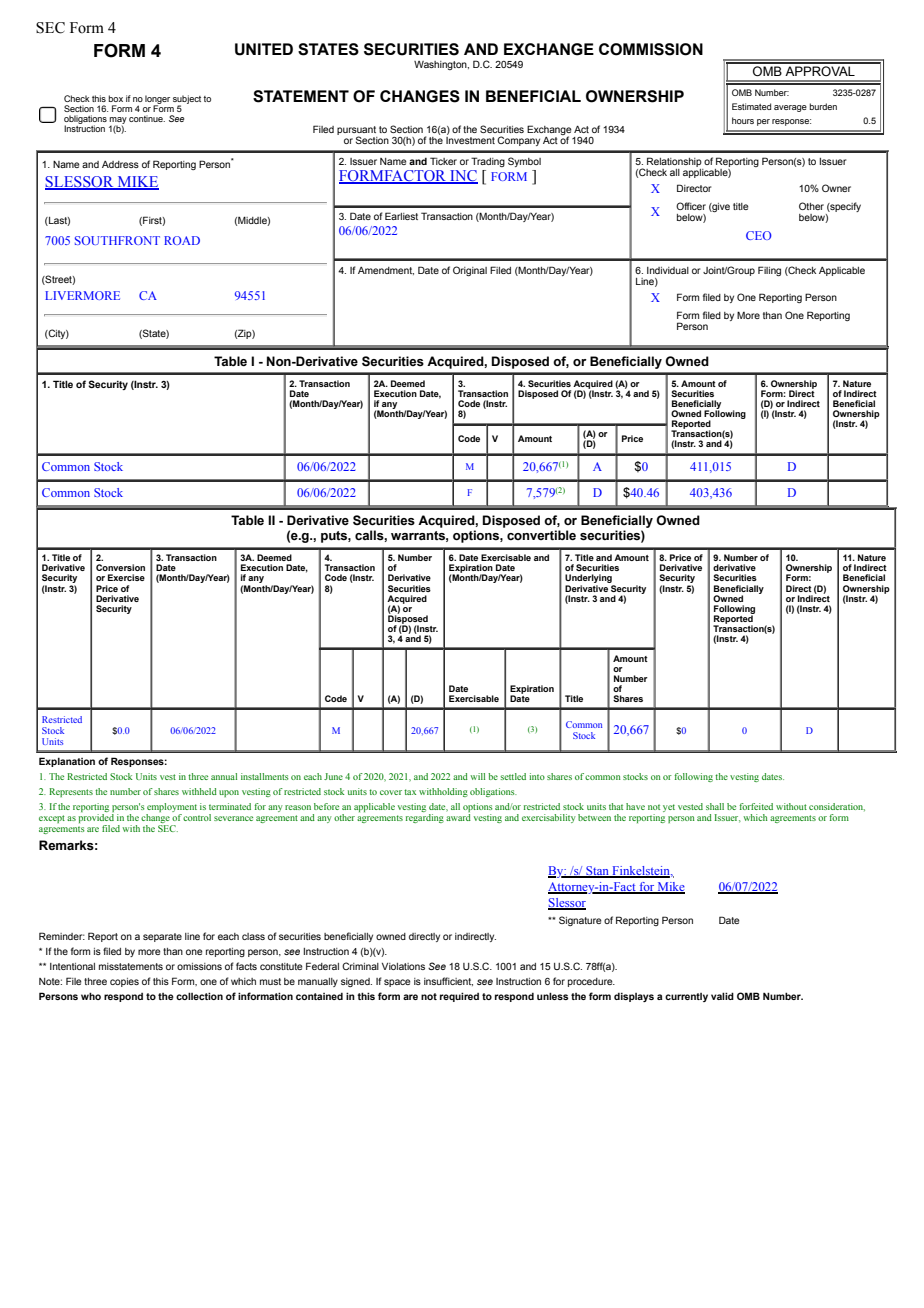 This screenshot has width=924, height=1308. What do you see at coordinates (470, 271) in the screenshot?
I see `Original` at bounding box center [470, 271].
